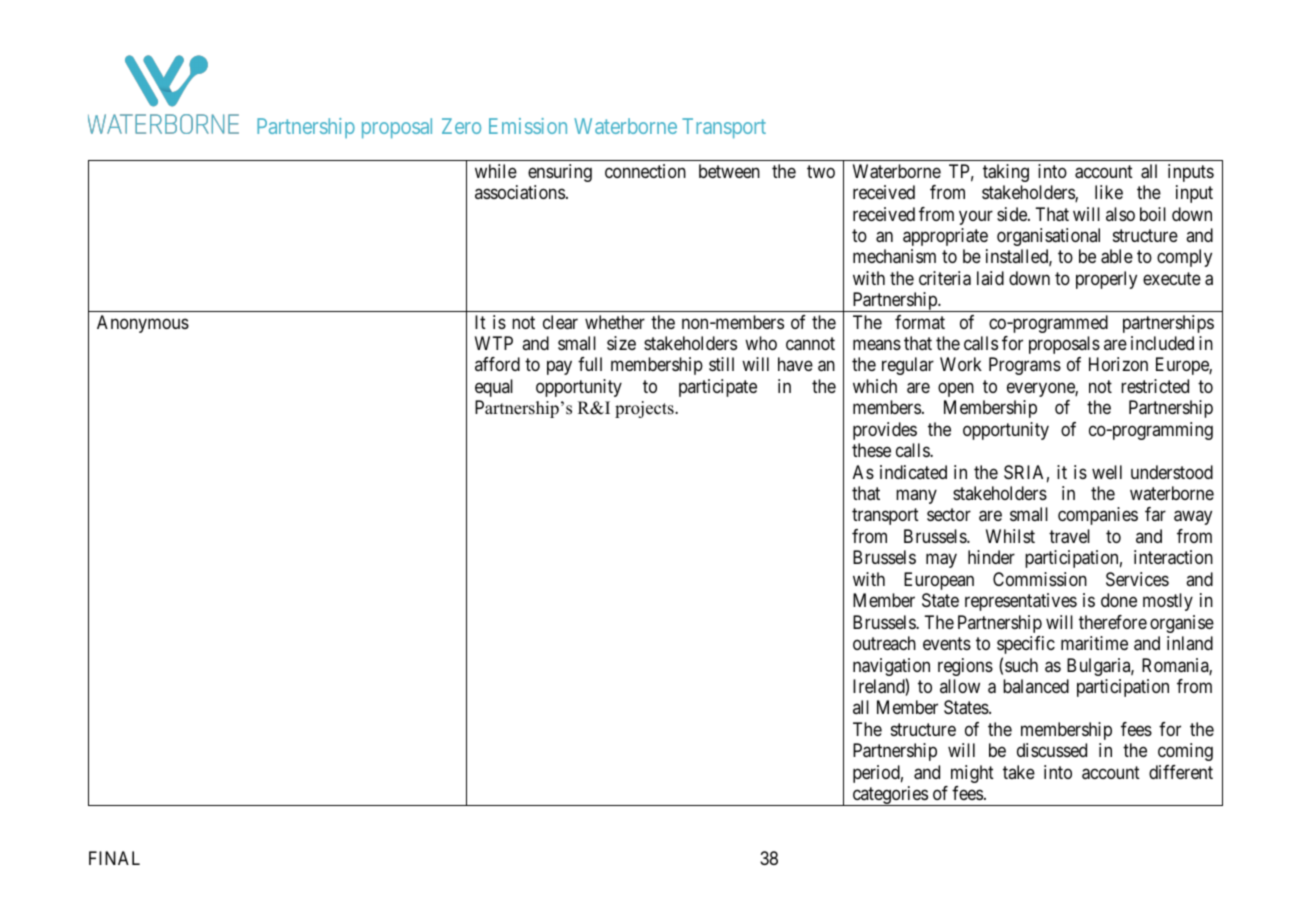  I want to click on participate, so click(718, 388).
